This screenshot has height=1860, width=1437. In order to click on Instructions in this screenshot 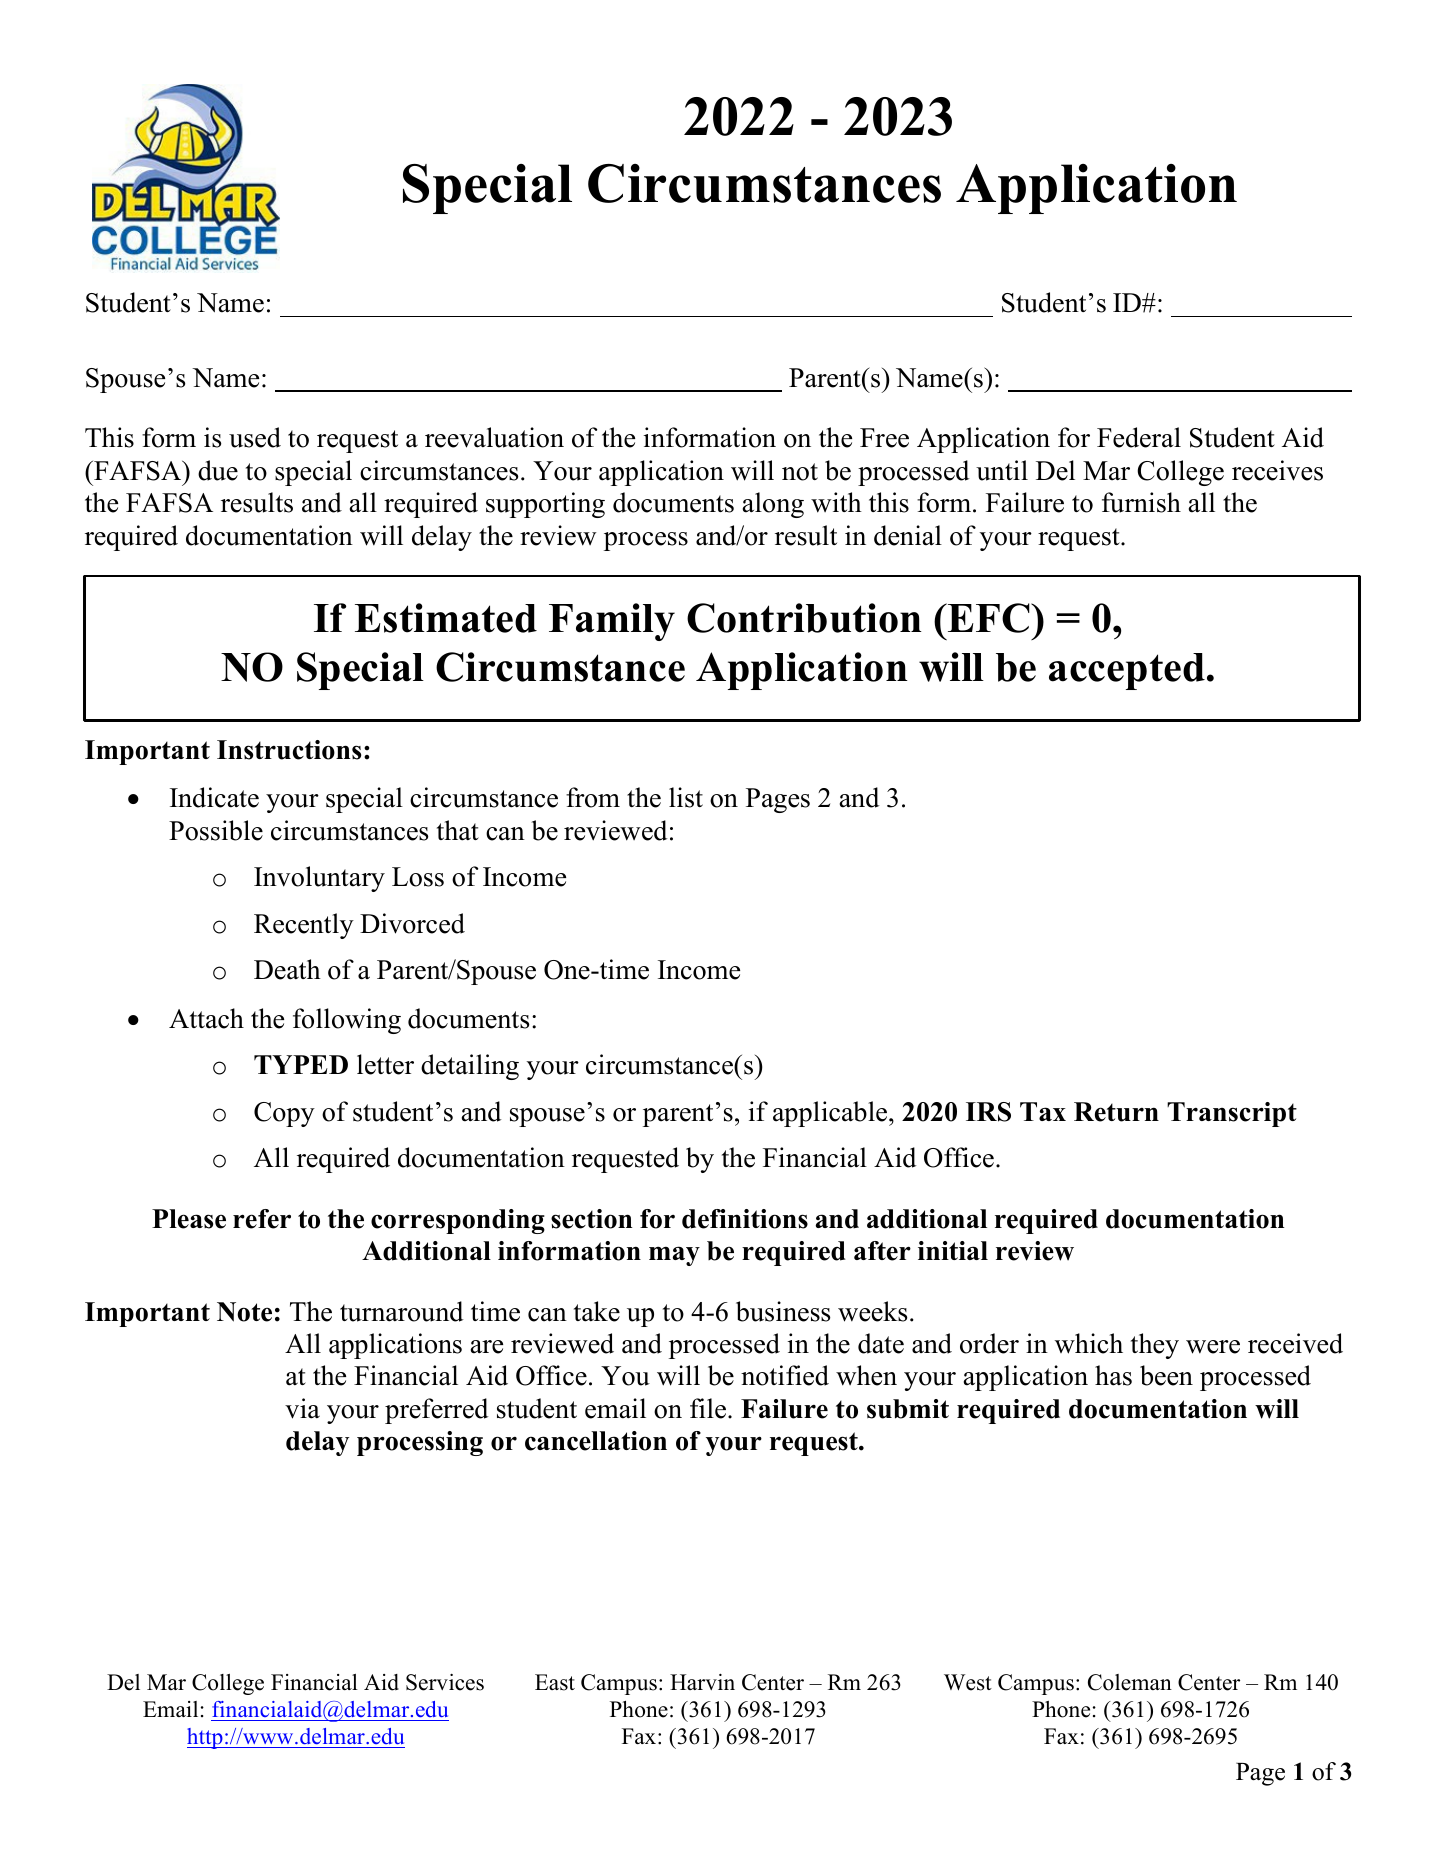, I will do `click(289, 750)`.
